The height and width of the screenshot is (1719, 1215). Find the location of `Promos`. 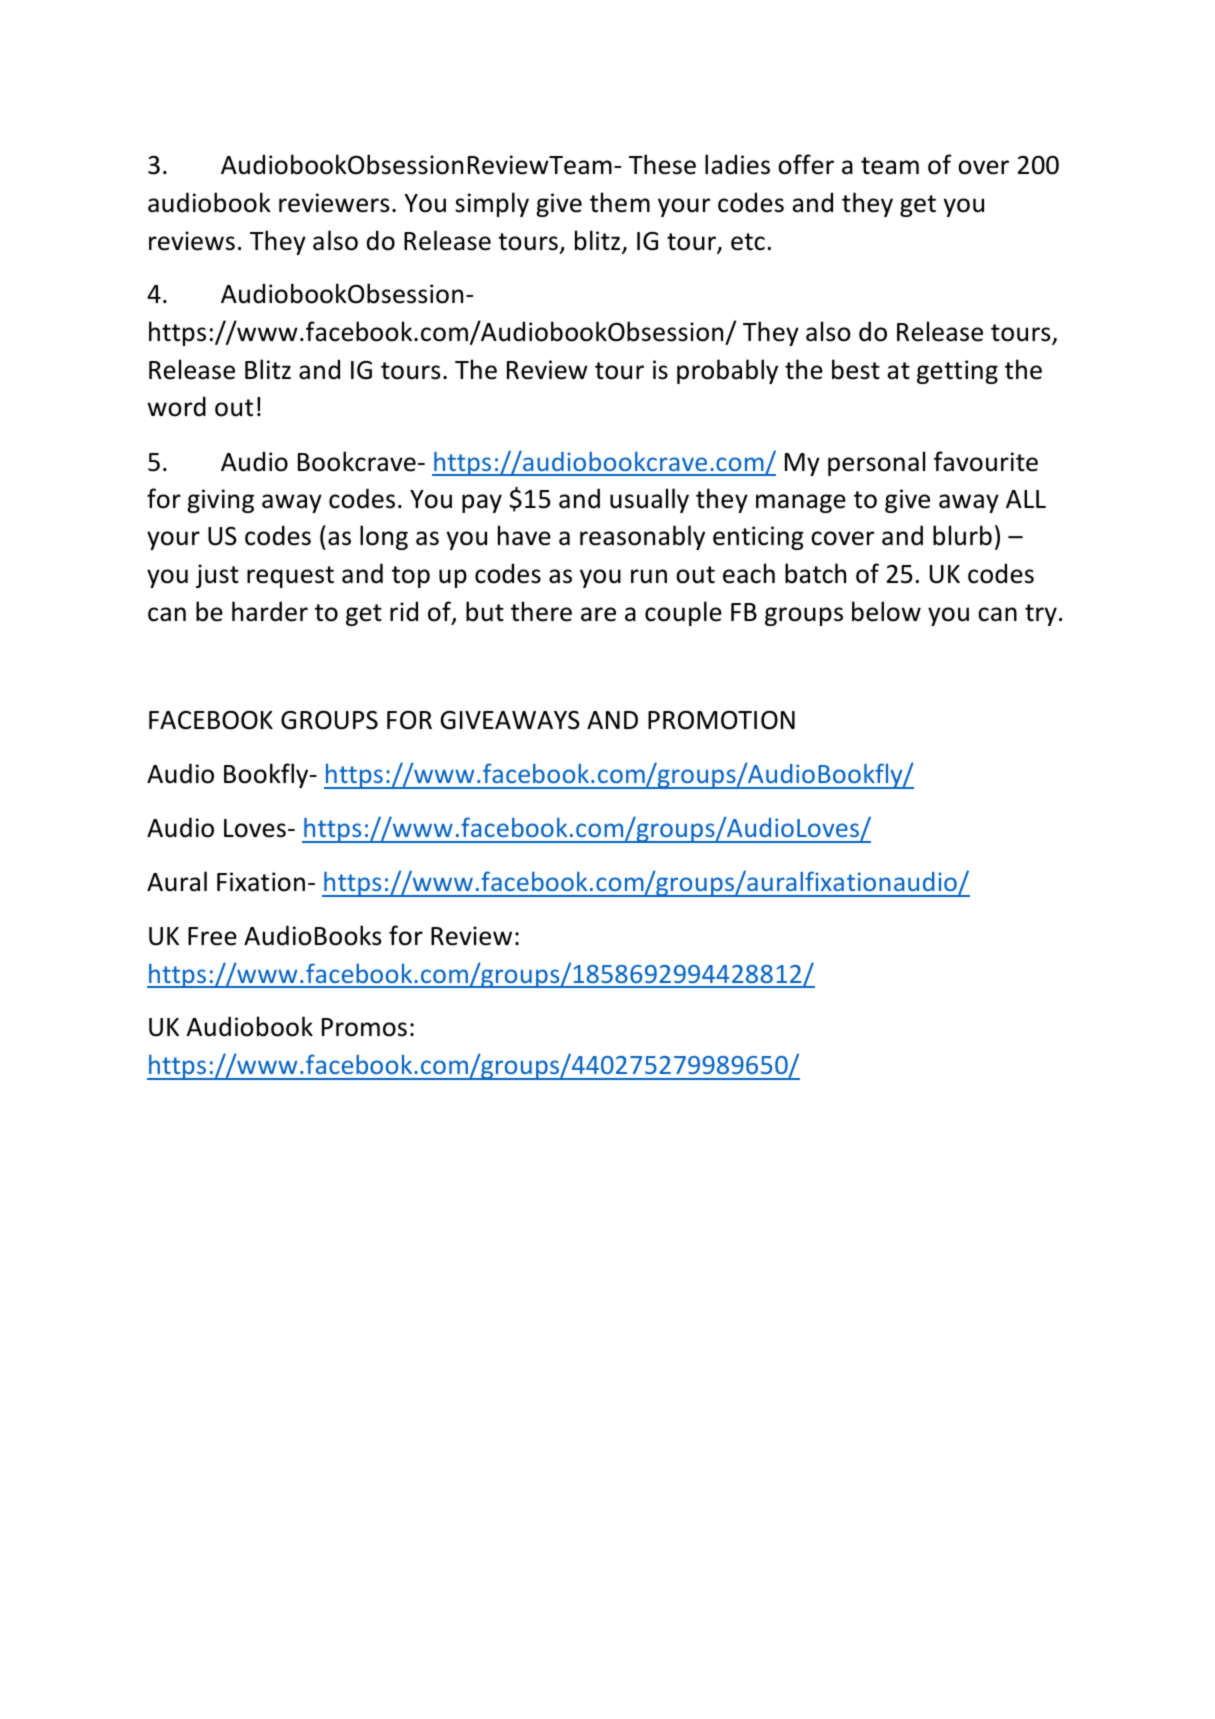

Promos is located at coordinates (364, 1027).
